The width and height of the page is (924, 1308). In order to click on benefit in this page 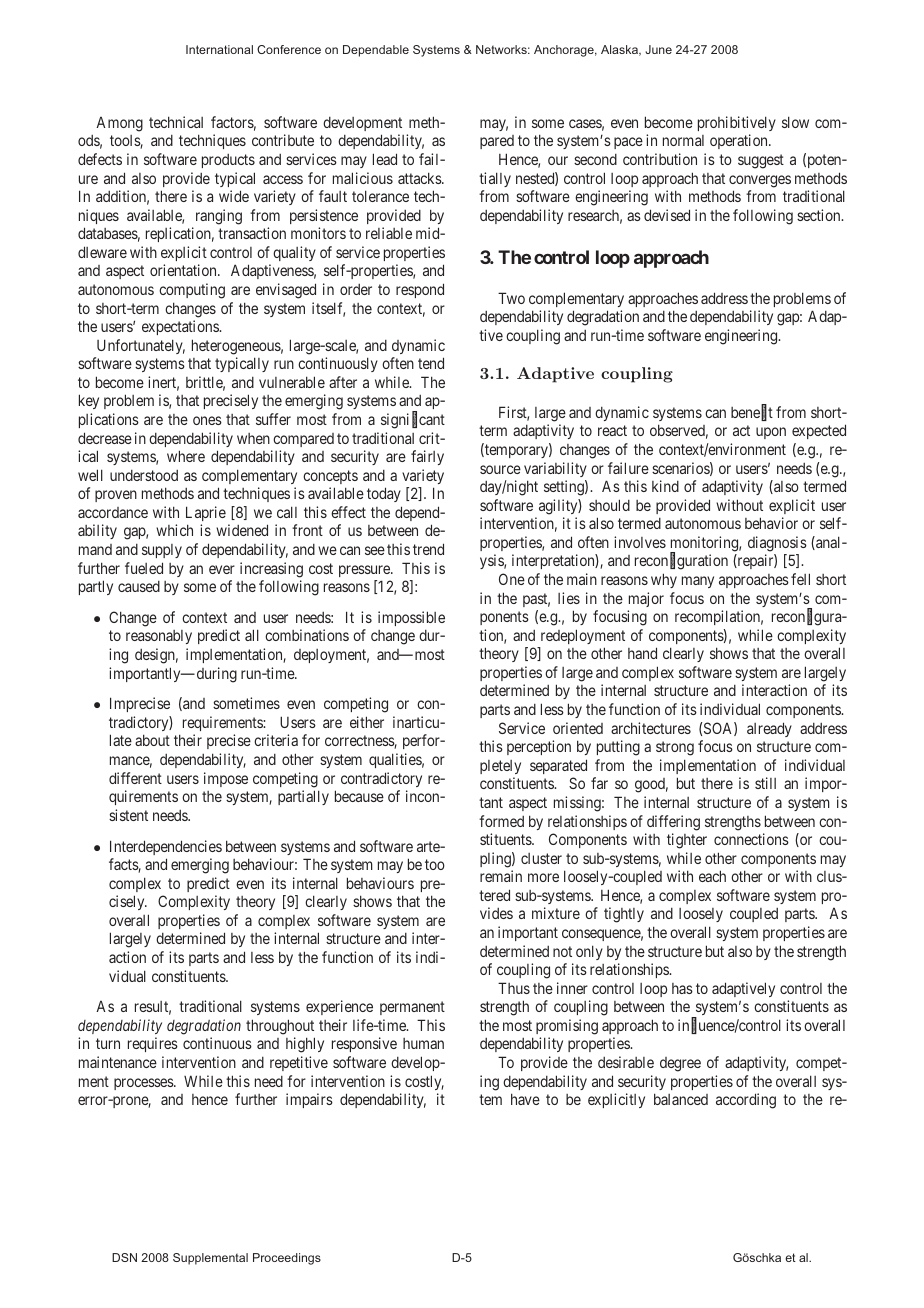, I will do `click(752, 413)`.
